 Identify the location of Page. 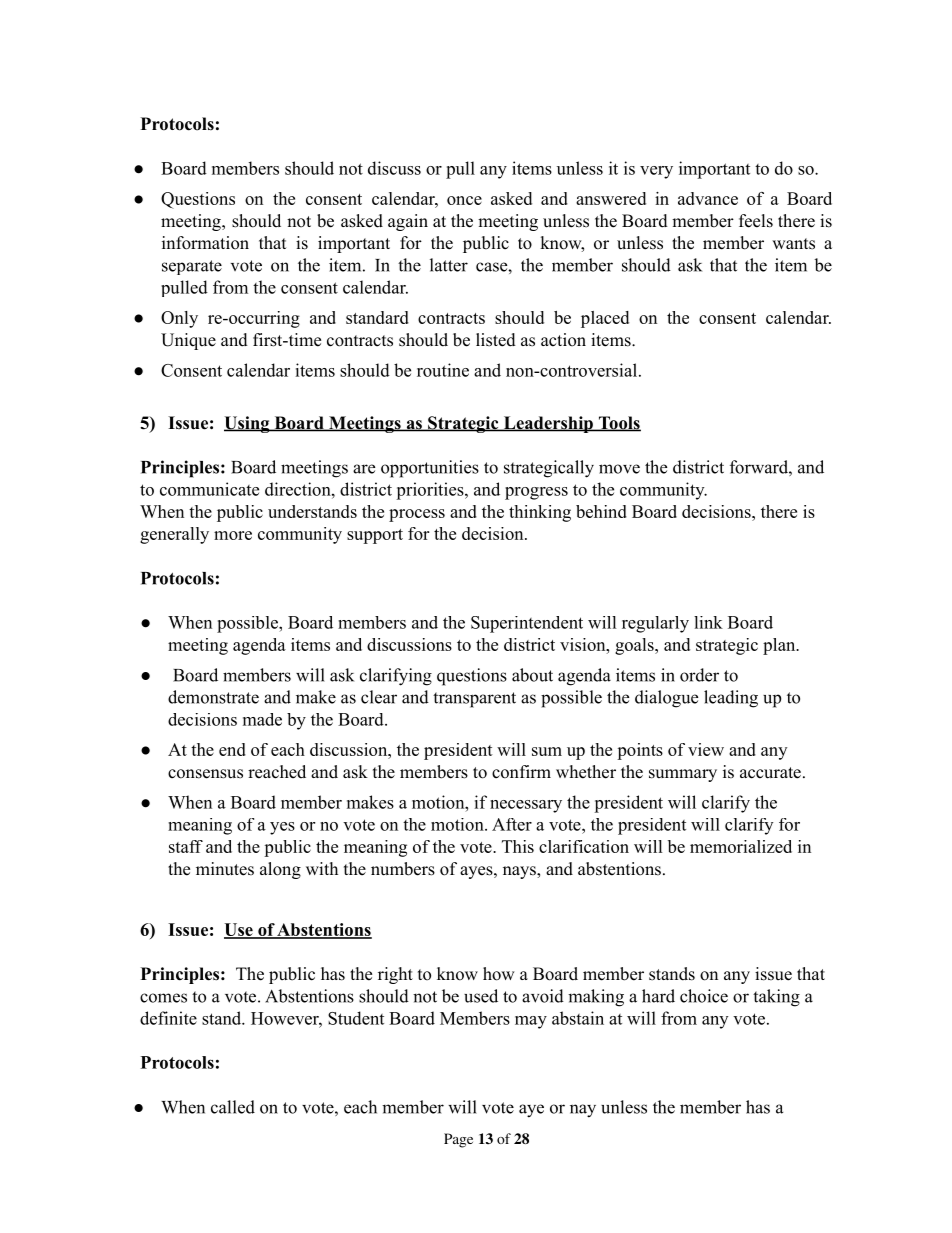
(458, 1140).
